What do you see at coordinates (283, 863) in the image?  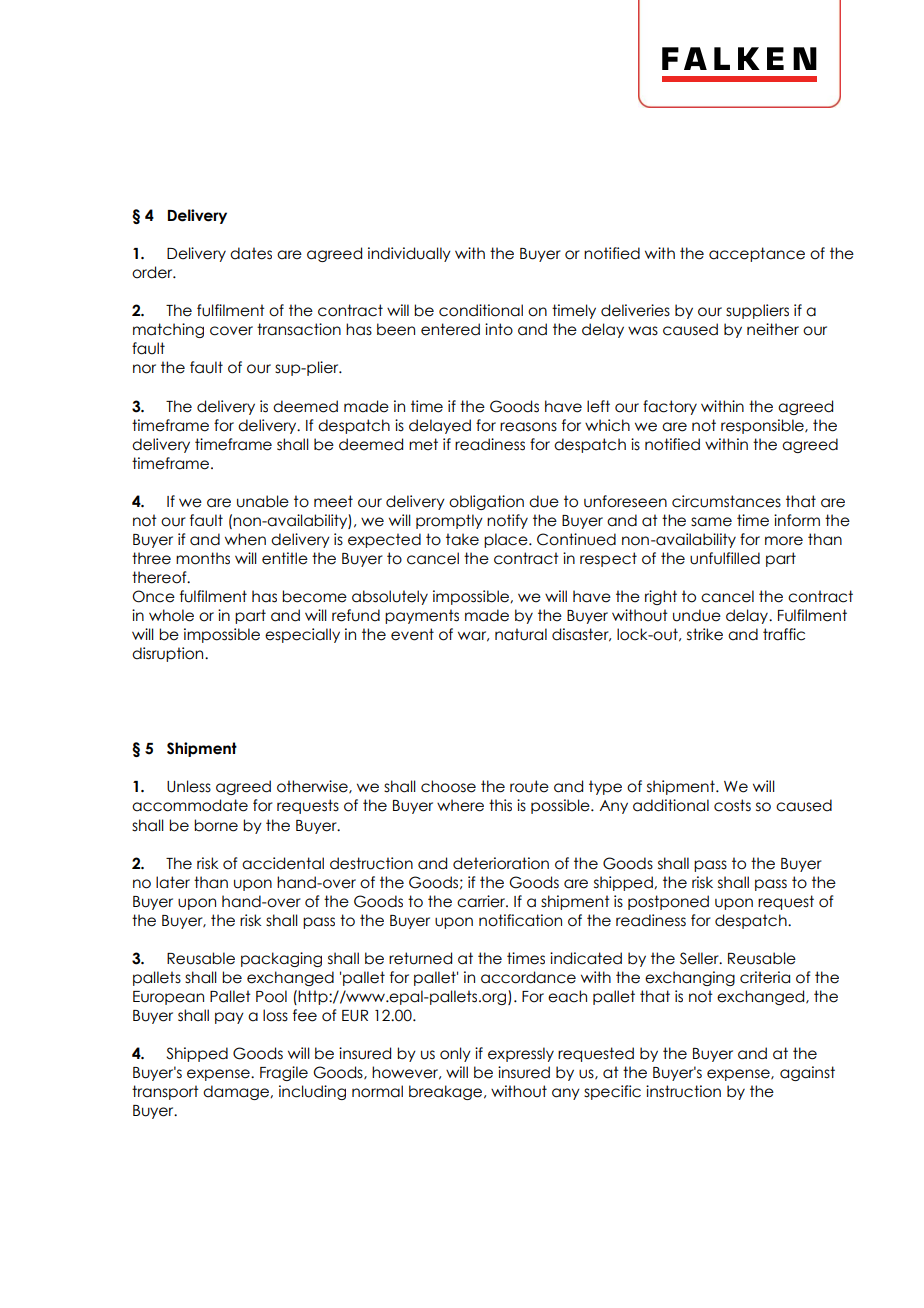 I see `accidental` at bounding box center [283, 863].
